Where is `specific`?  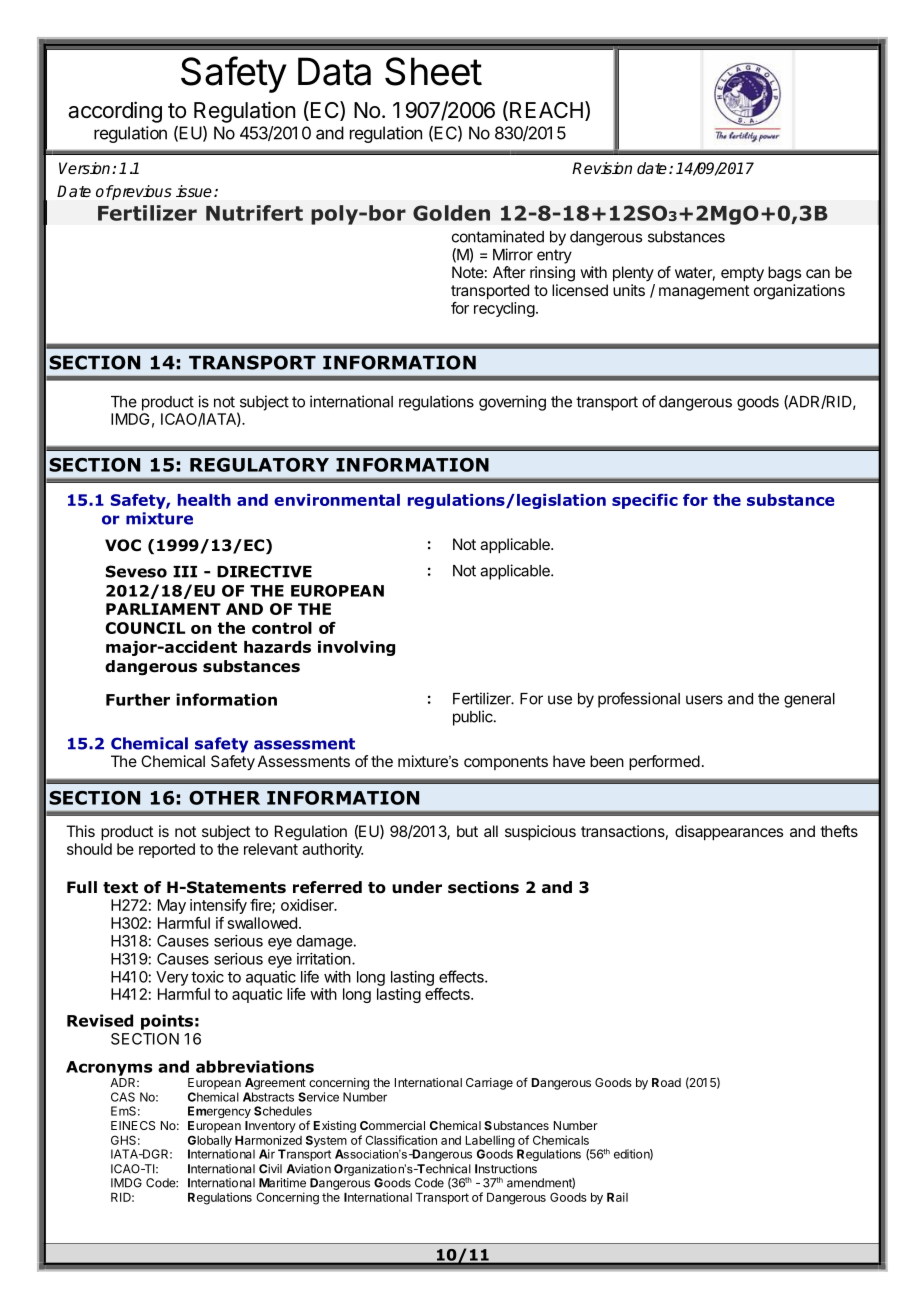
specific is located at coordinates (645, 501).
